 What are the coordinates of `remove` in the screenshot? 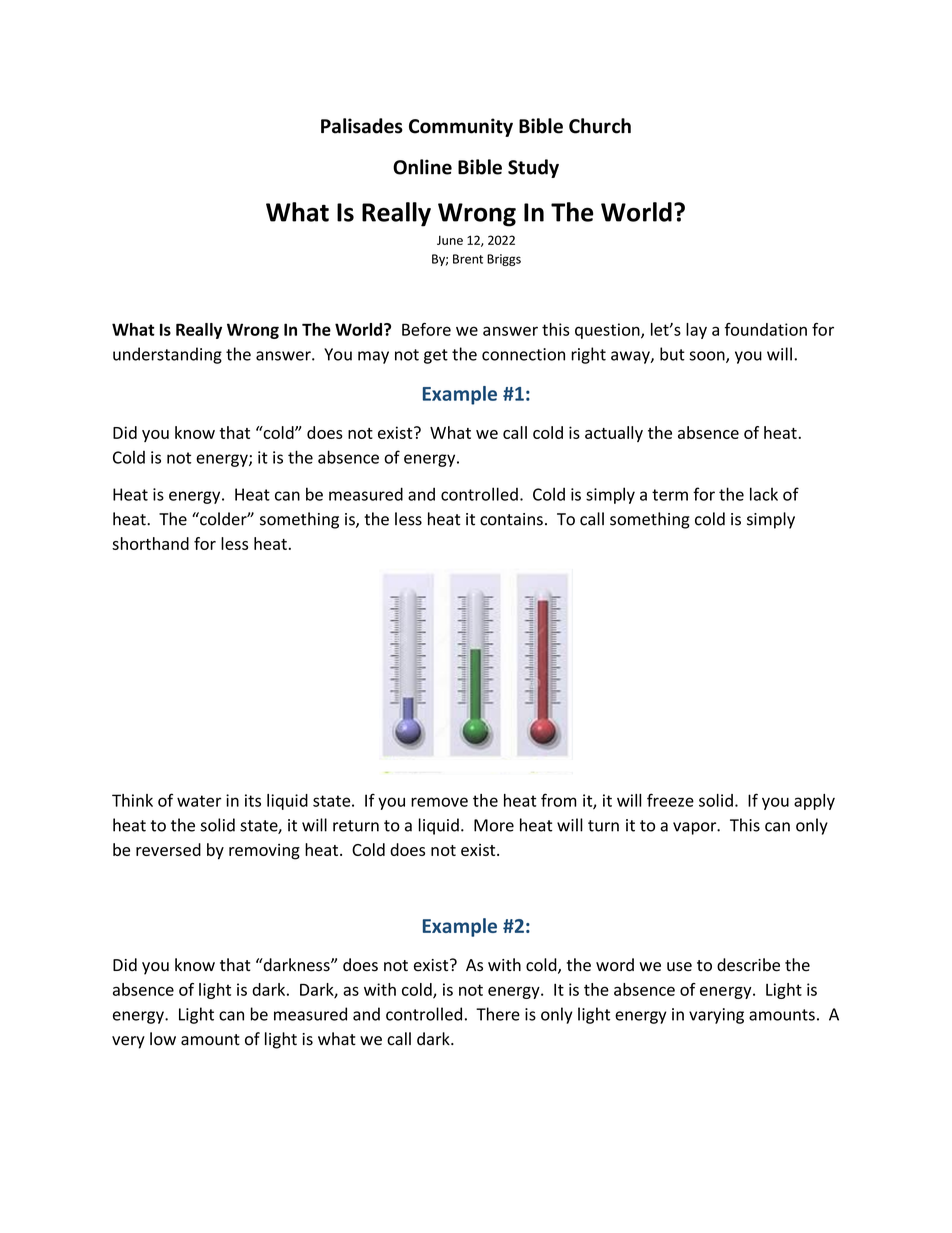 It's located at (439, 802).
